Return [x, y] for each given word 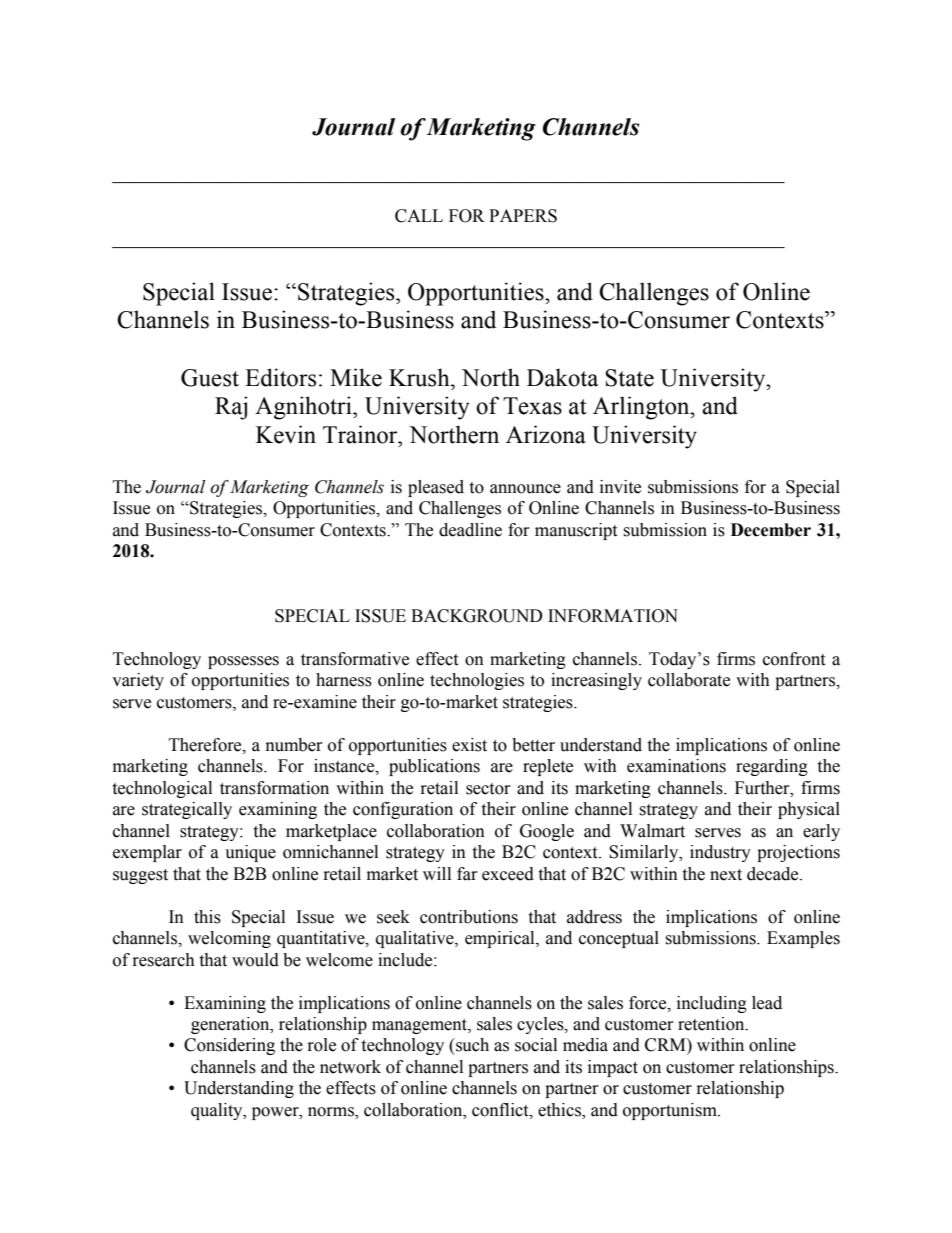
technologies [477, 681]
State [629, 378]
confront [794, 659]
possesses [243, 662]
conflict [501, 1110]
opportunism [671, 1111]
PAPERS [523, 216]
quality [218, 1111]
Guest [210, 378]
